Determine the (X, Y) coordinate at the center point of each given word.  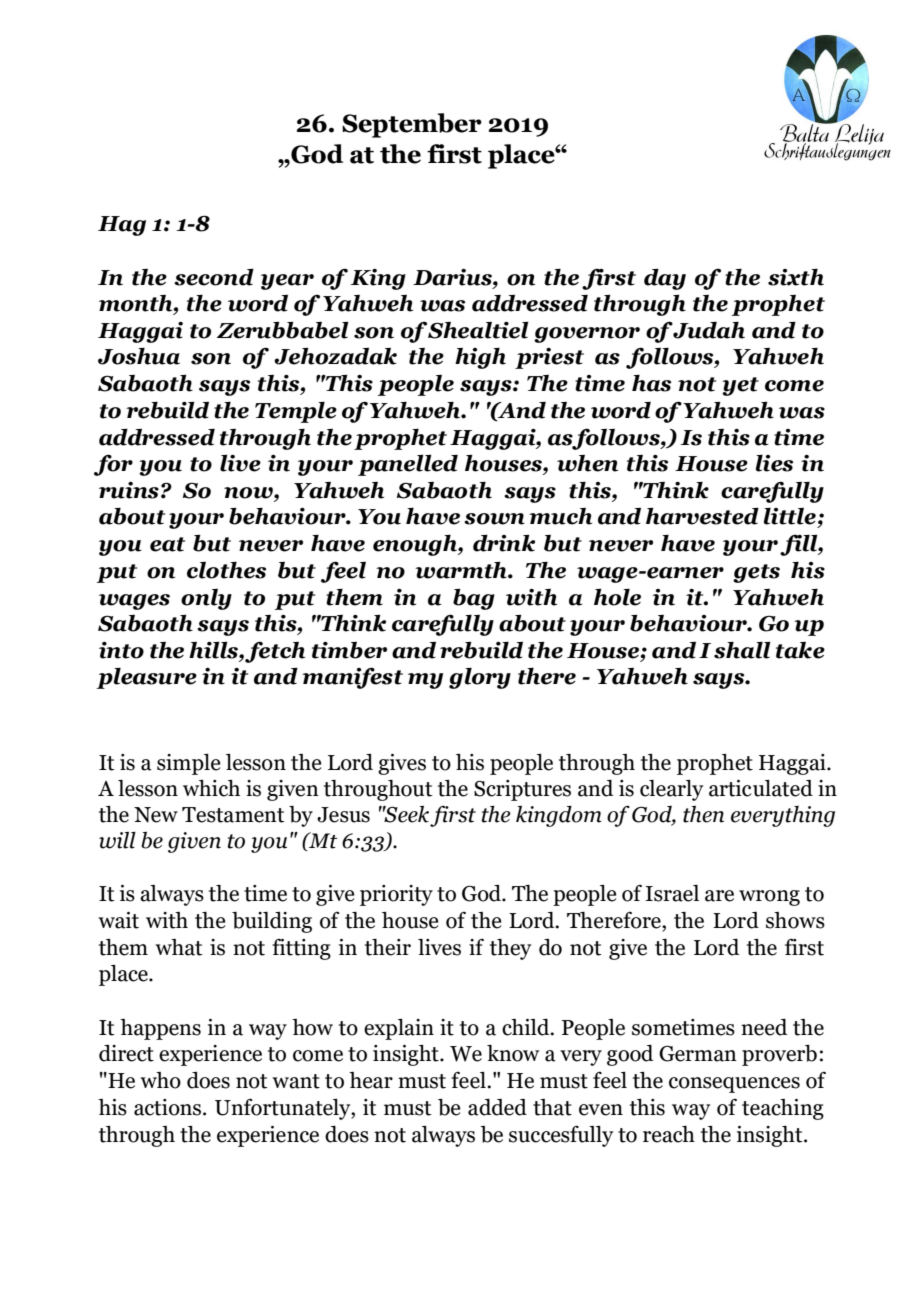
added (497, 1107)
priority (396, 895)
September (412, 125)
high (480, 358)
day (665, 279)
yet (740, 386)
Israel (672, 893)
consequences (734, 1085)
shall (742, 650)
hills (214, 650)
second (214, 277)
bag (474, 599)
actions (169, 1107)
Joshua (139, 356)
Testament (233, 815)
